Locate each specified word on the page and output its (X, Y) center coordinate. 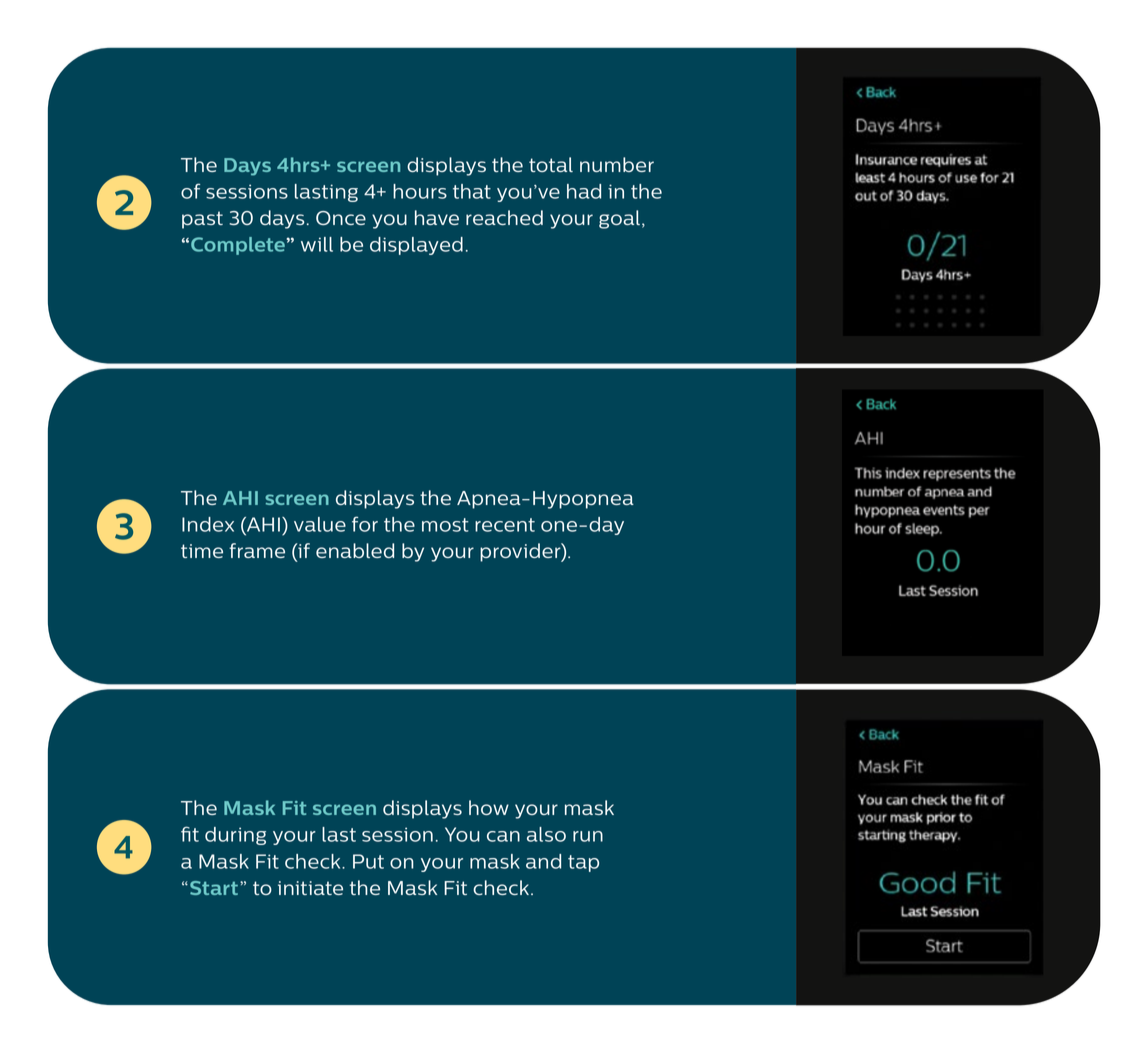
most (445, 525)
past (202, 220)
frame (257, 550)
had (584, 191)
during (235, 836)
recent (505, 525)
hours (420, 191)
